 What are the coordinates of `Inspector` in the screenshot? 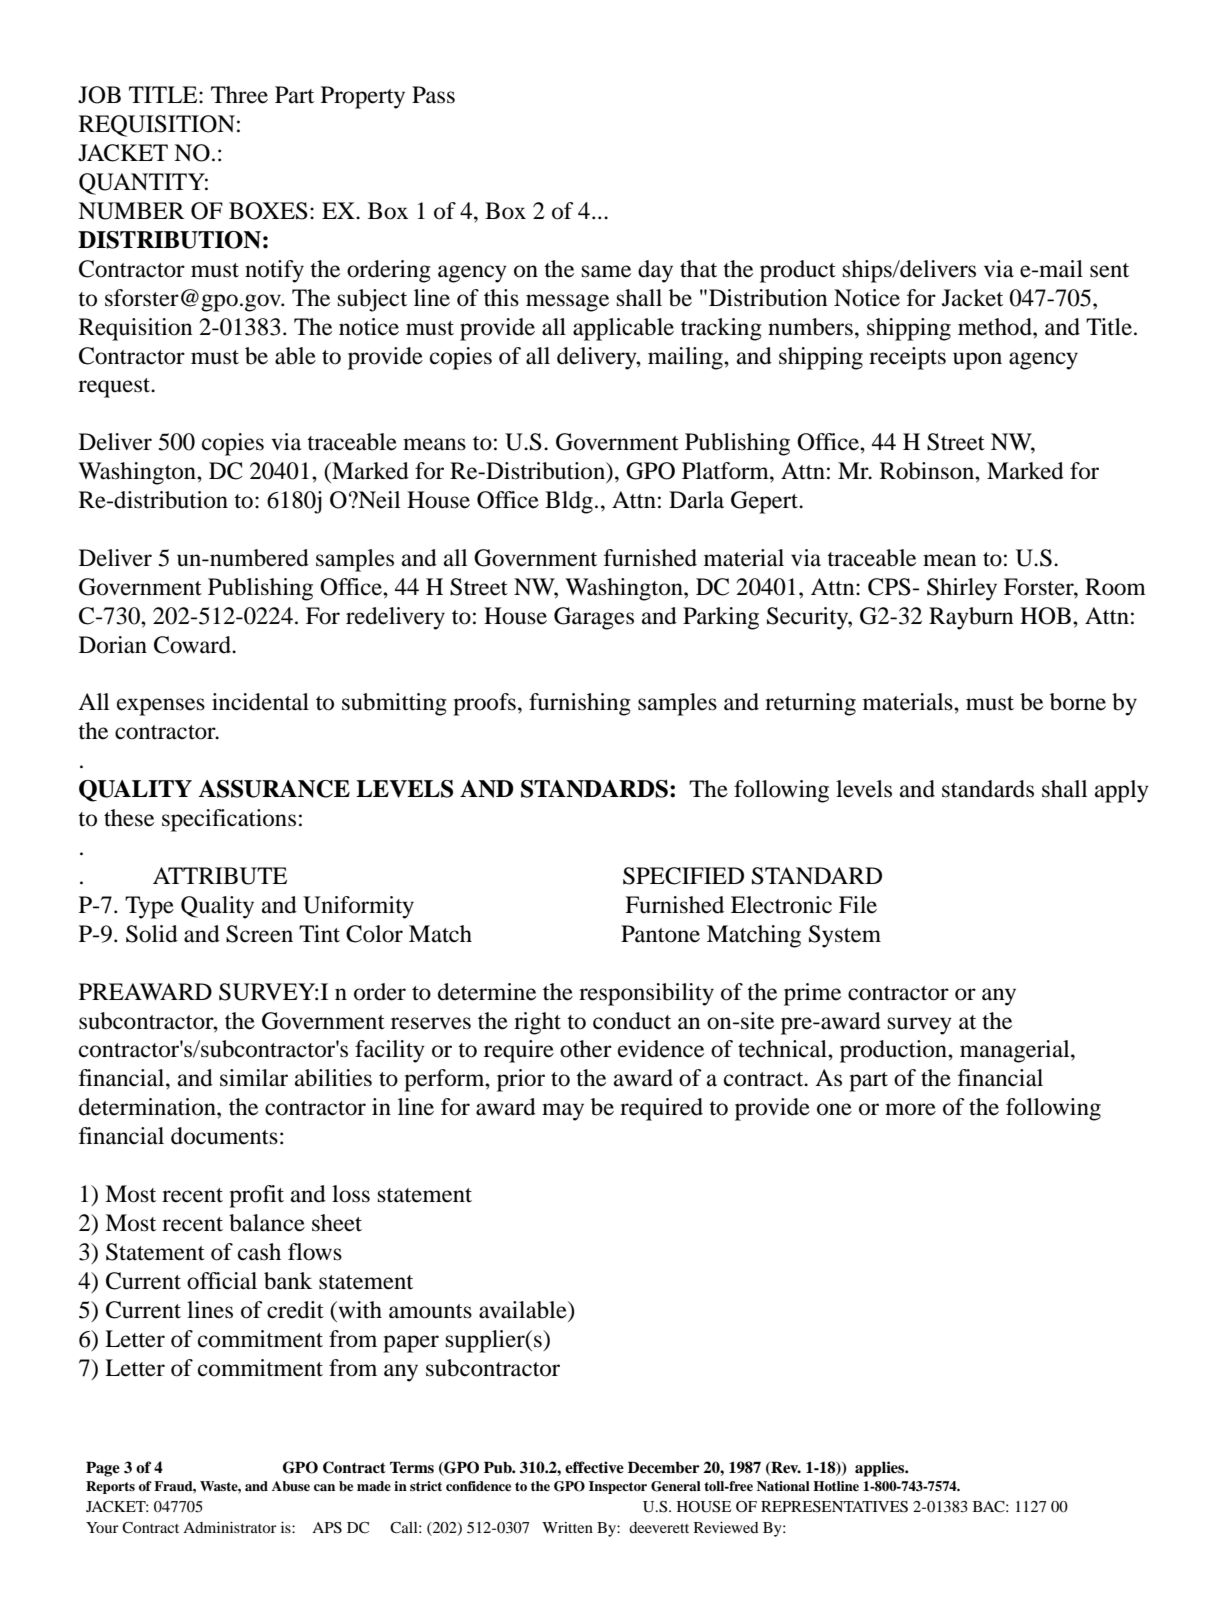 It's located at (618, 1487).
